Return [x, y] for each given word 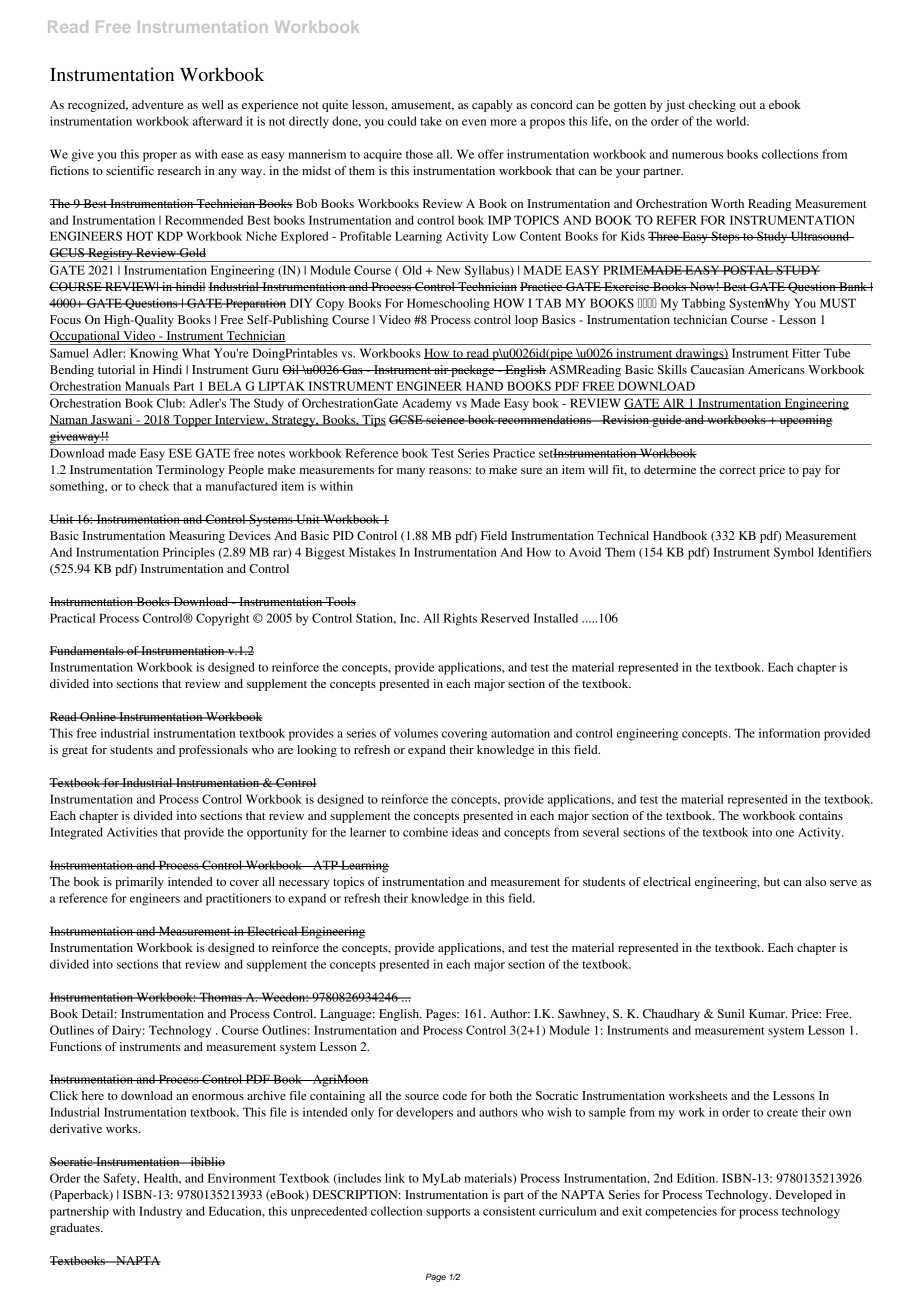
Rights [460, 619]
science [445, 419]
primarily [139, 883]
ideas [465, 832]
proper [160, 157]
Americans [776, 369]
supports [448, 1213]
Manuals [147, 386]
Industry [160, 1212]
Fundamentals [87, 650]
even [474, 122]
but [772, 881]
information [789, 733]
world [732, 121]
